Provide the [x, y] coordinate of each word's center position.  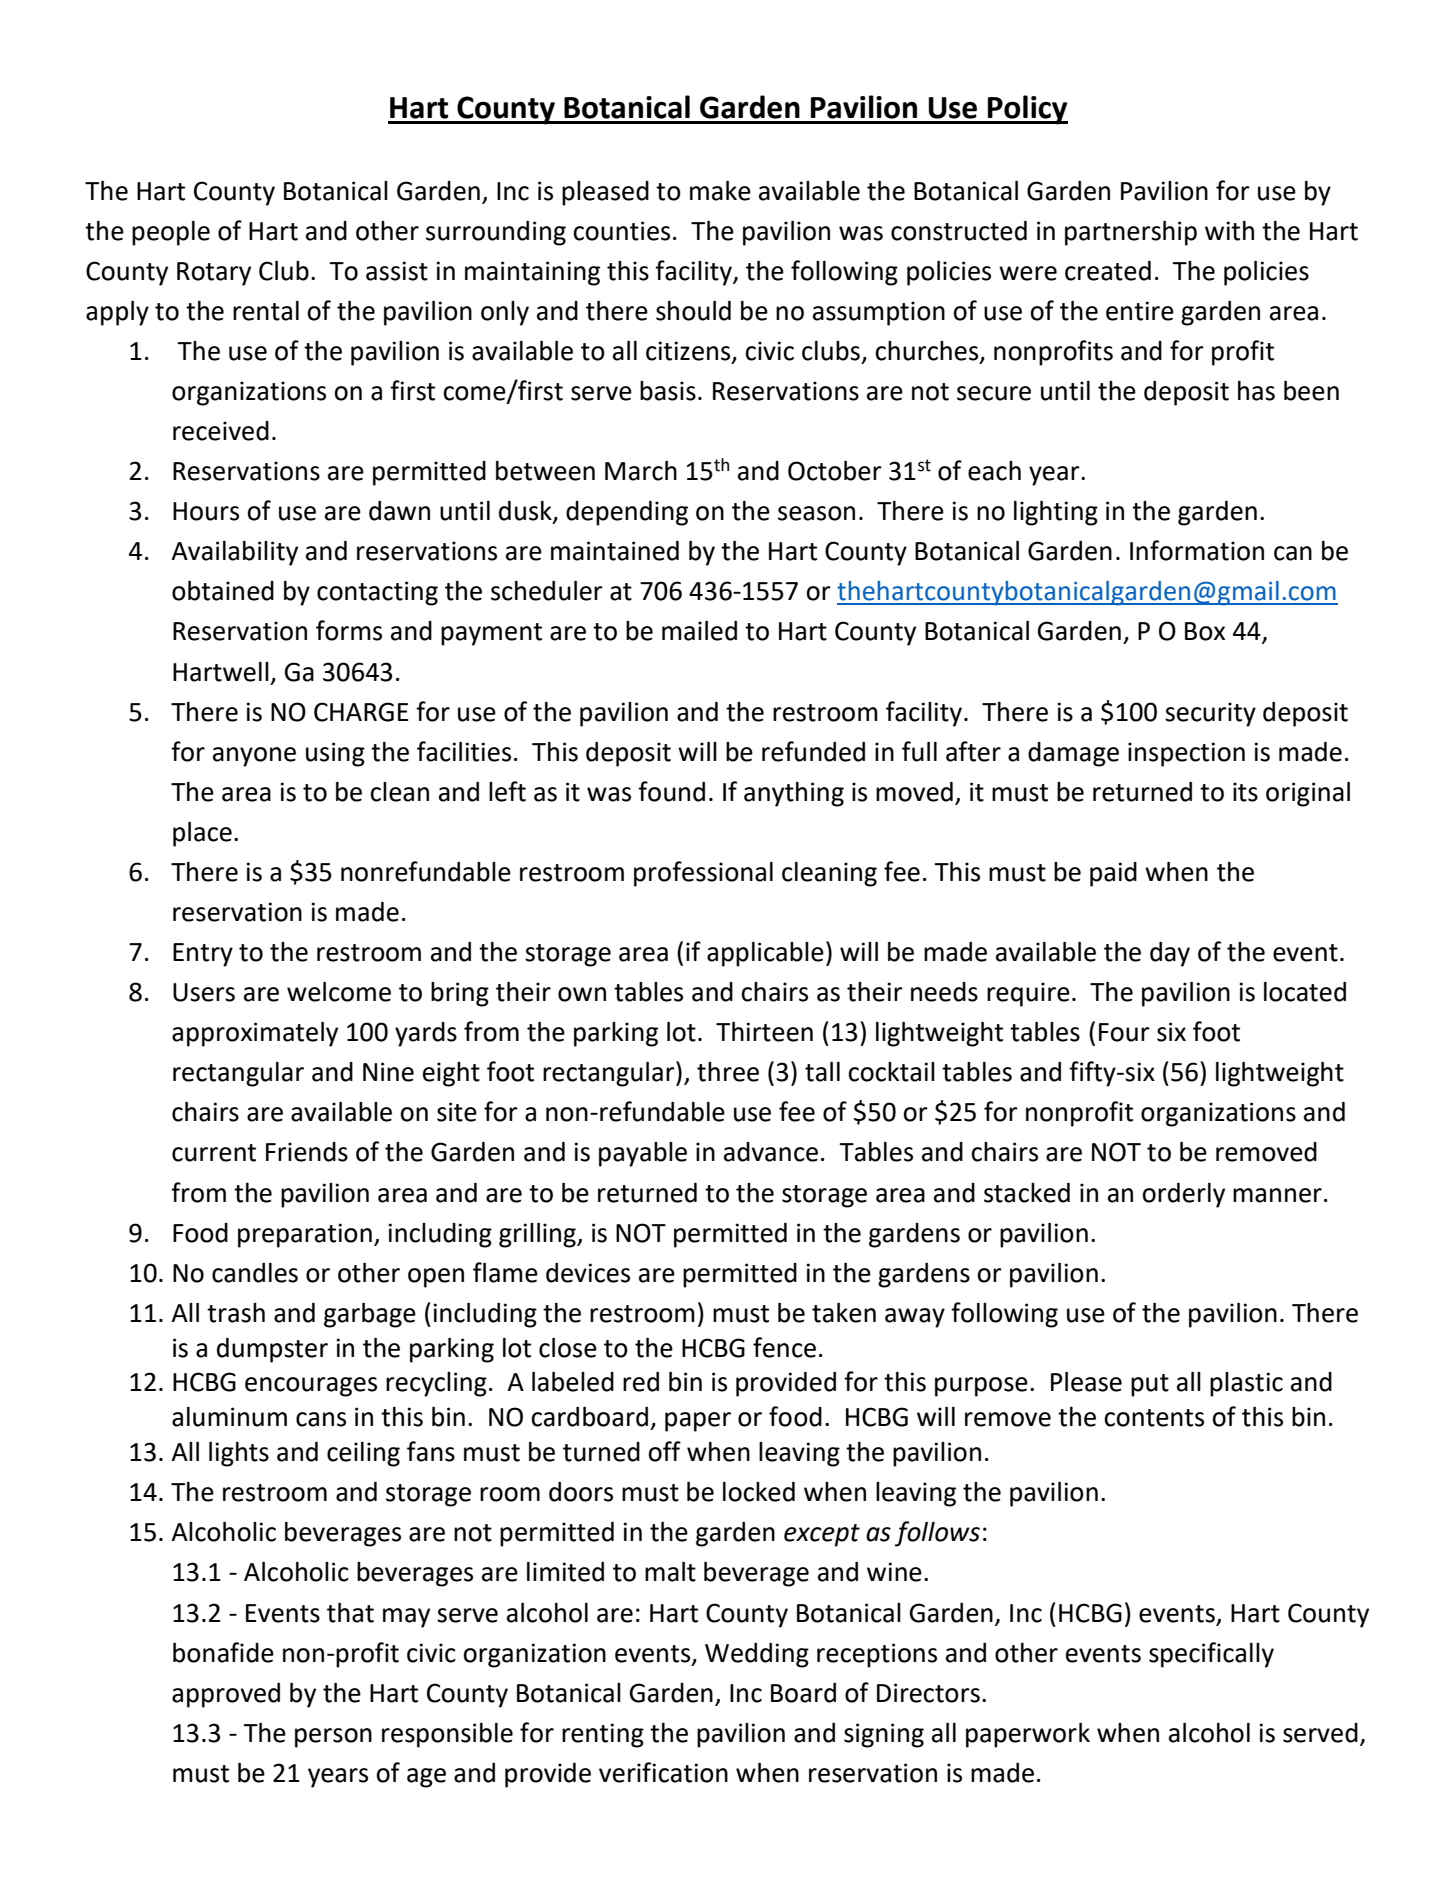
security [1210, 714]
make [720, 191]
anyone [254, 757]
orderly [1183, 1195]
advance [771, 1152]
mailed [699, 631]
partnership [1131, 233]
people [171, 233]
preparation [305, 1235]
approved [226, 1695]
